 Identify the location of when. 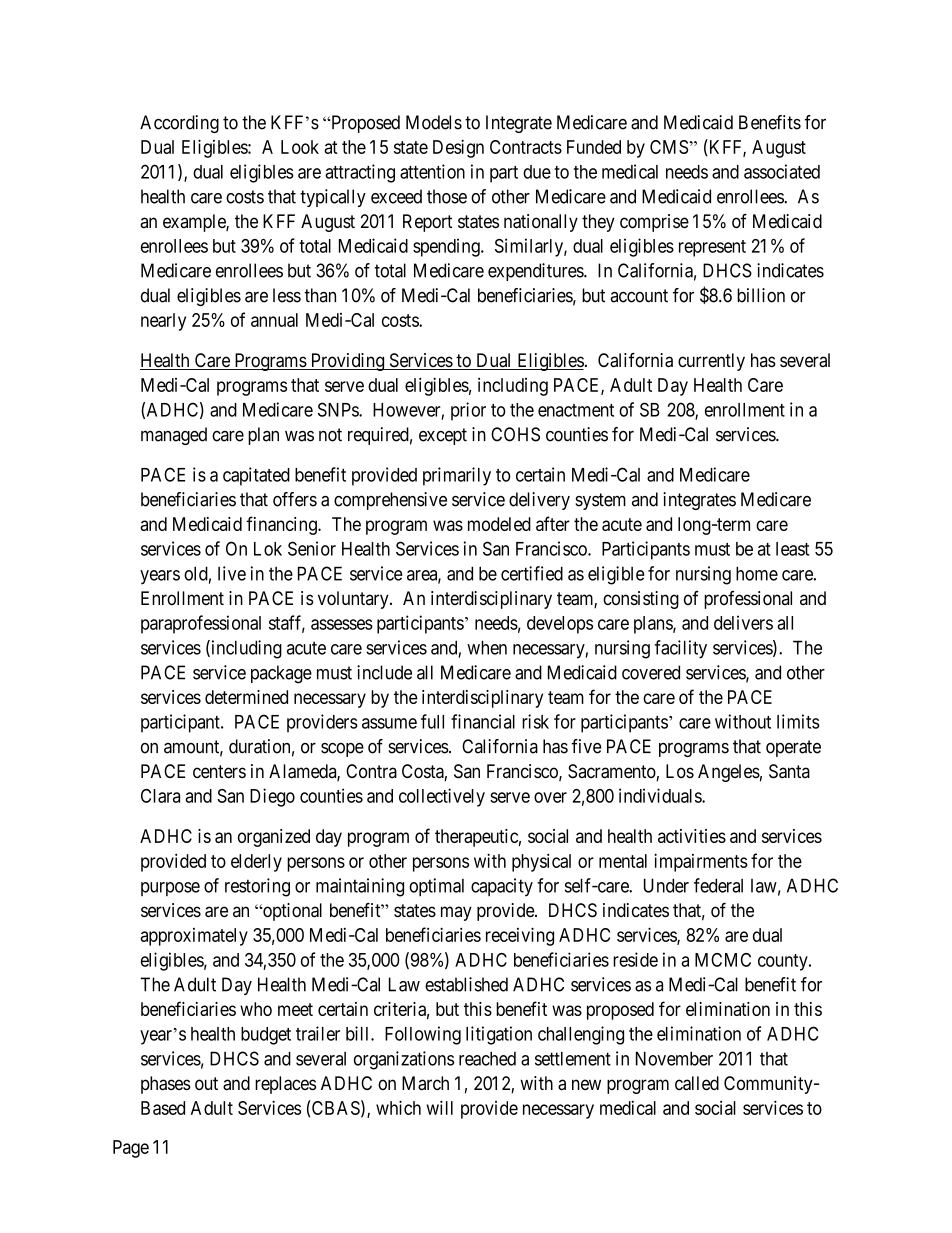
(487, 647).
